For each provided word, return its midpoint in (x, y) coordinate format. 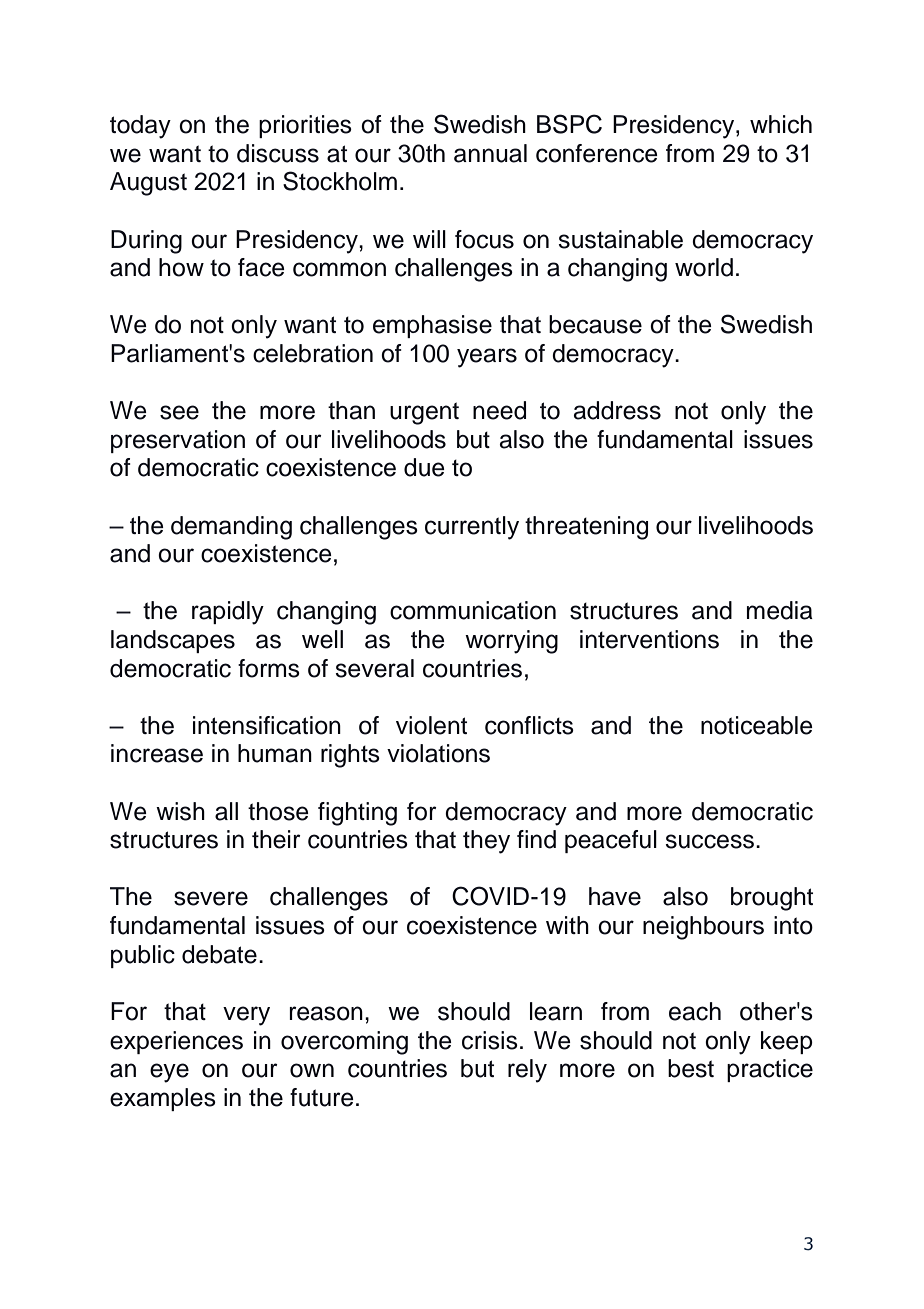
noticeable (757, 725)
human (275, 753)
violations (438, 753)
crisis (490, 1040)
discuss (278, 153)
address (617, 410)
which (781, 124)
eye (169, 1073)
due (424, 467)
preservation (178, 441)
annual (490, 153)
